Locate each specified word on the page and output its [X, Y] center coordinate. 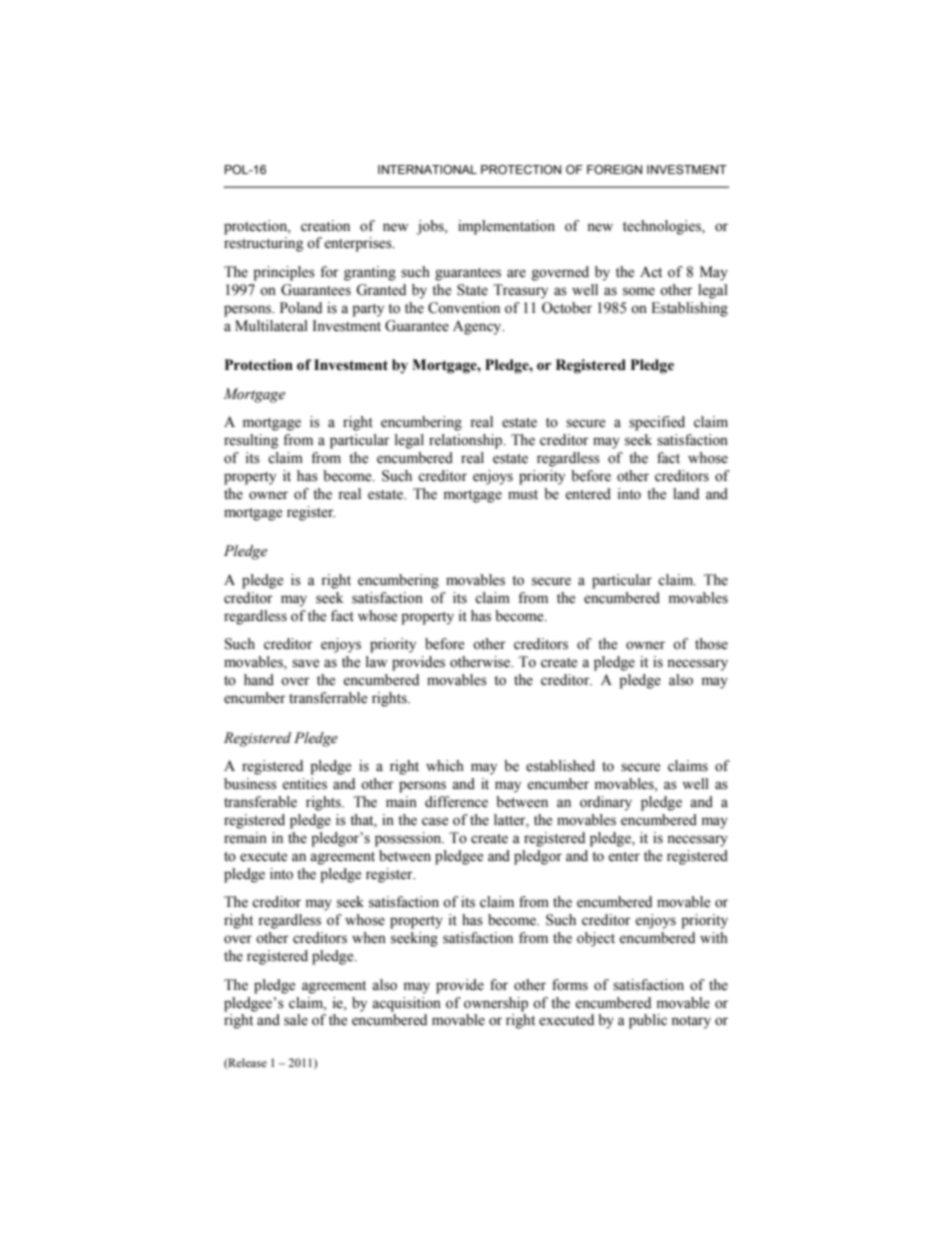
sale [296, 1020]
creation [325, 226]
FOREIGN [614, 169]
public [648, 1021]
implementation [506, 227]
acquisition [406, 1004]
